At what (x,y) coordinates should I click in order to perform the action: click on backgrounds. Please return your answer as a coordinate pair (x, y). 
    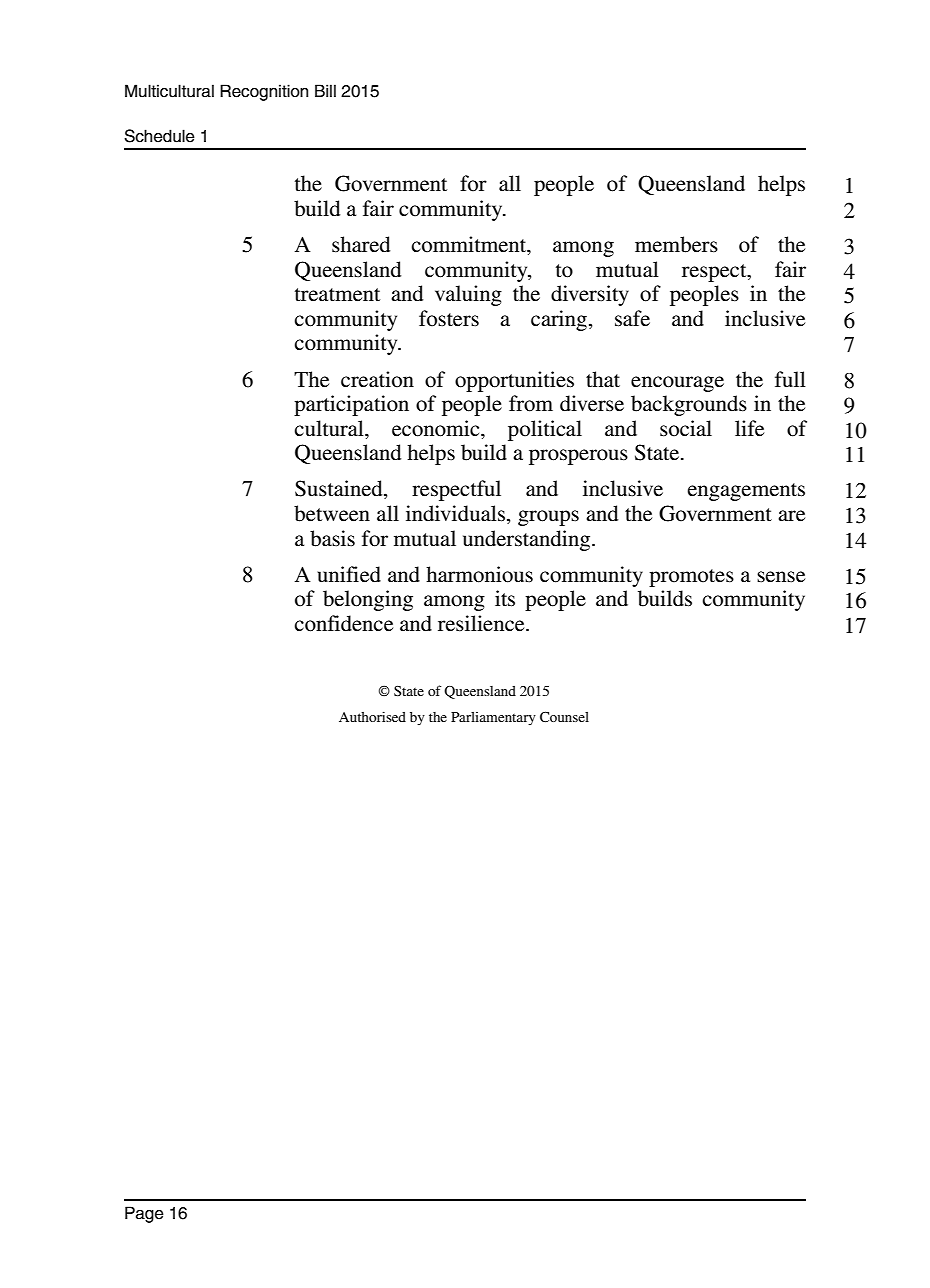
    Looking at the image, I should click on (689, 405).
